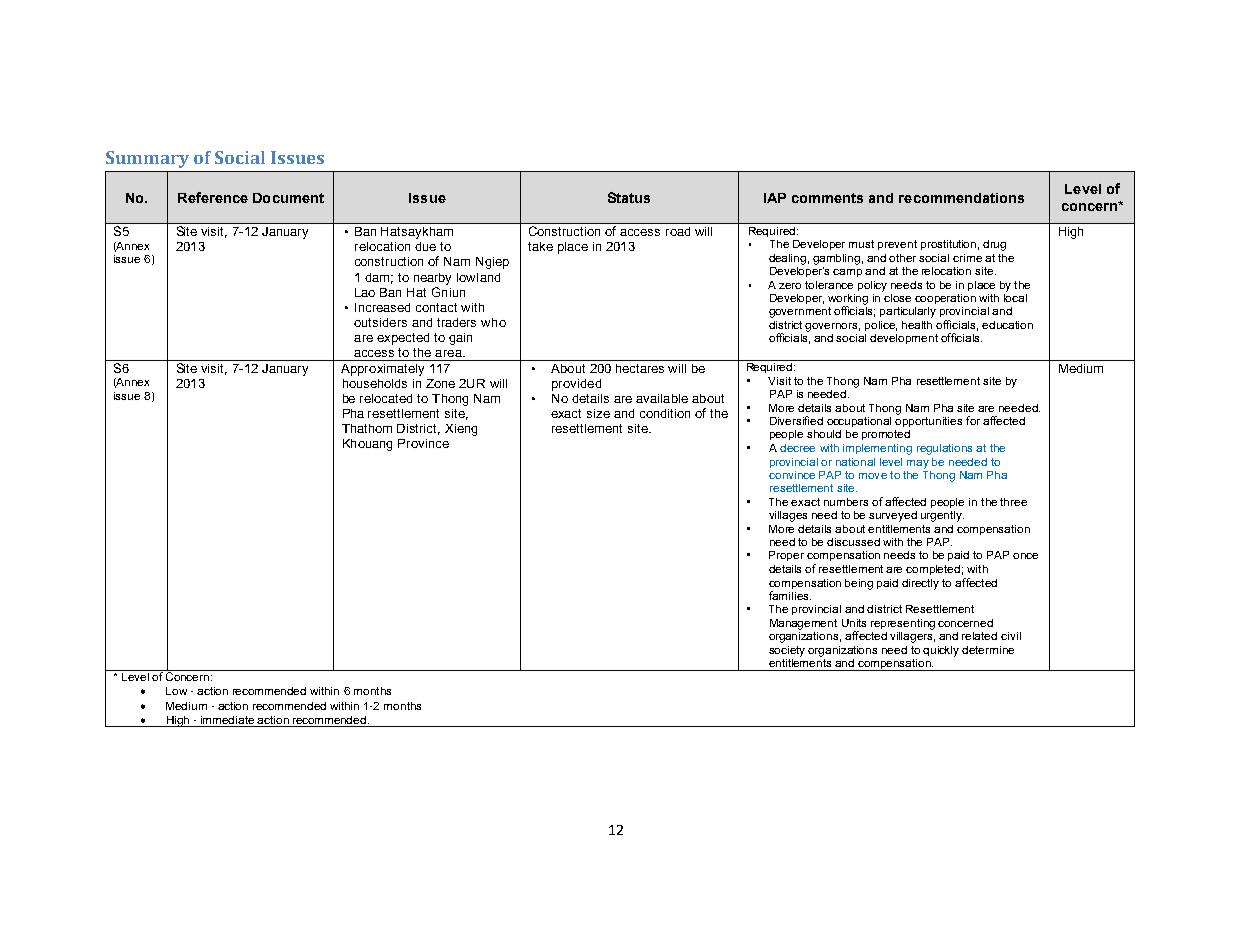  Describe the element at coordinates (886, 435) in the document. I see `promoted` at that location.
